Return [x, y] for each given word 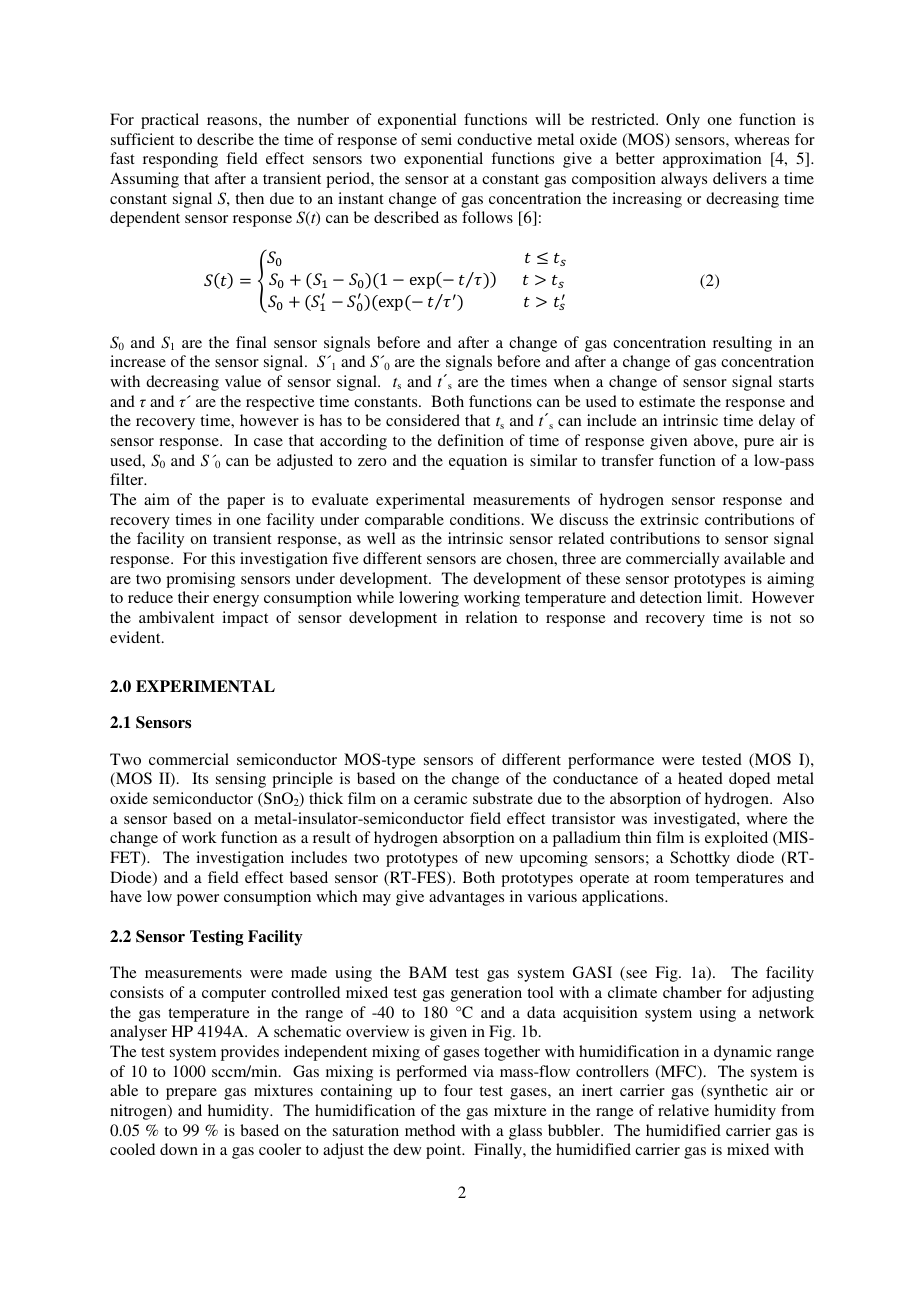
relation [492, 617]
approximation [712, 160]
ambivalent [176, 617]
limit [724, 597]
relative [683, 1110]
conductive [494, 139]
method [430, 1130]
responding [180, 160]
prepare [191, 1094]
